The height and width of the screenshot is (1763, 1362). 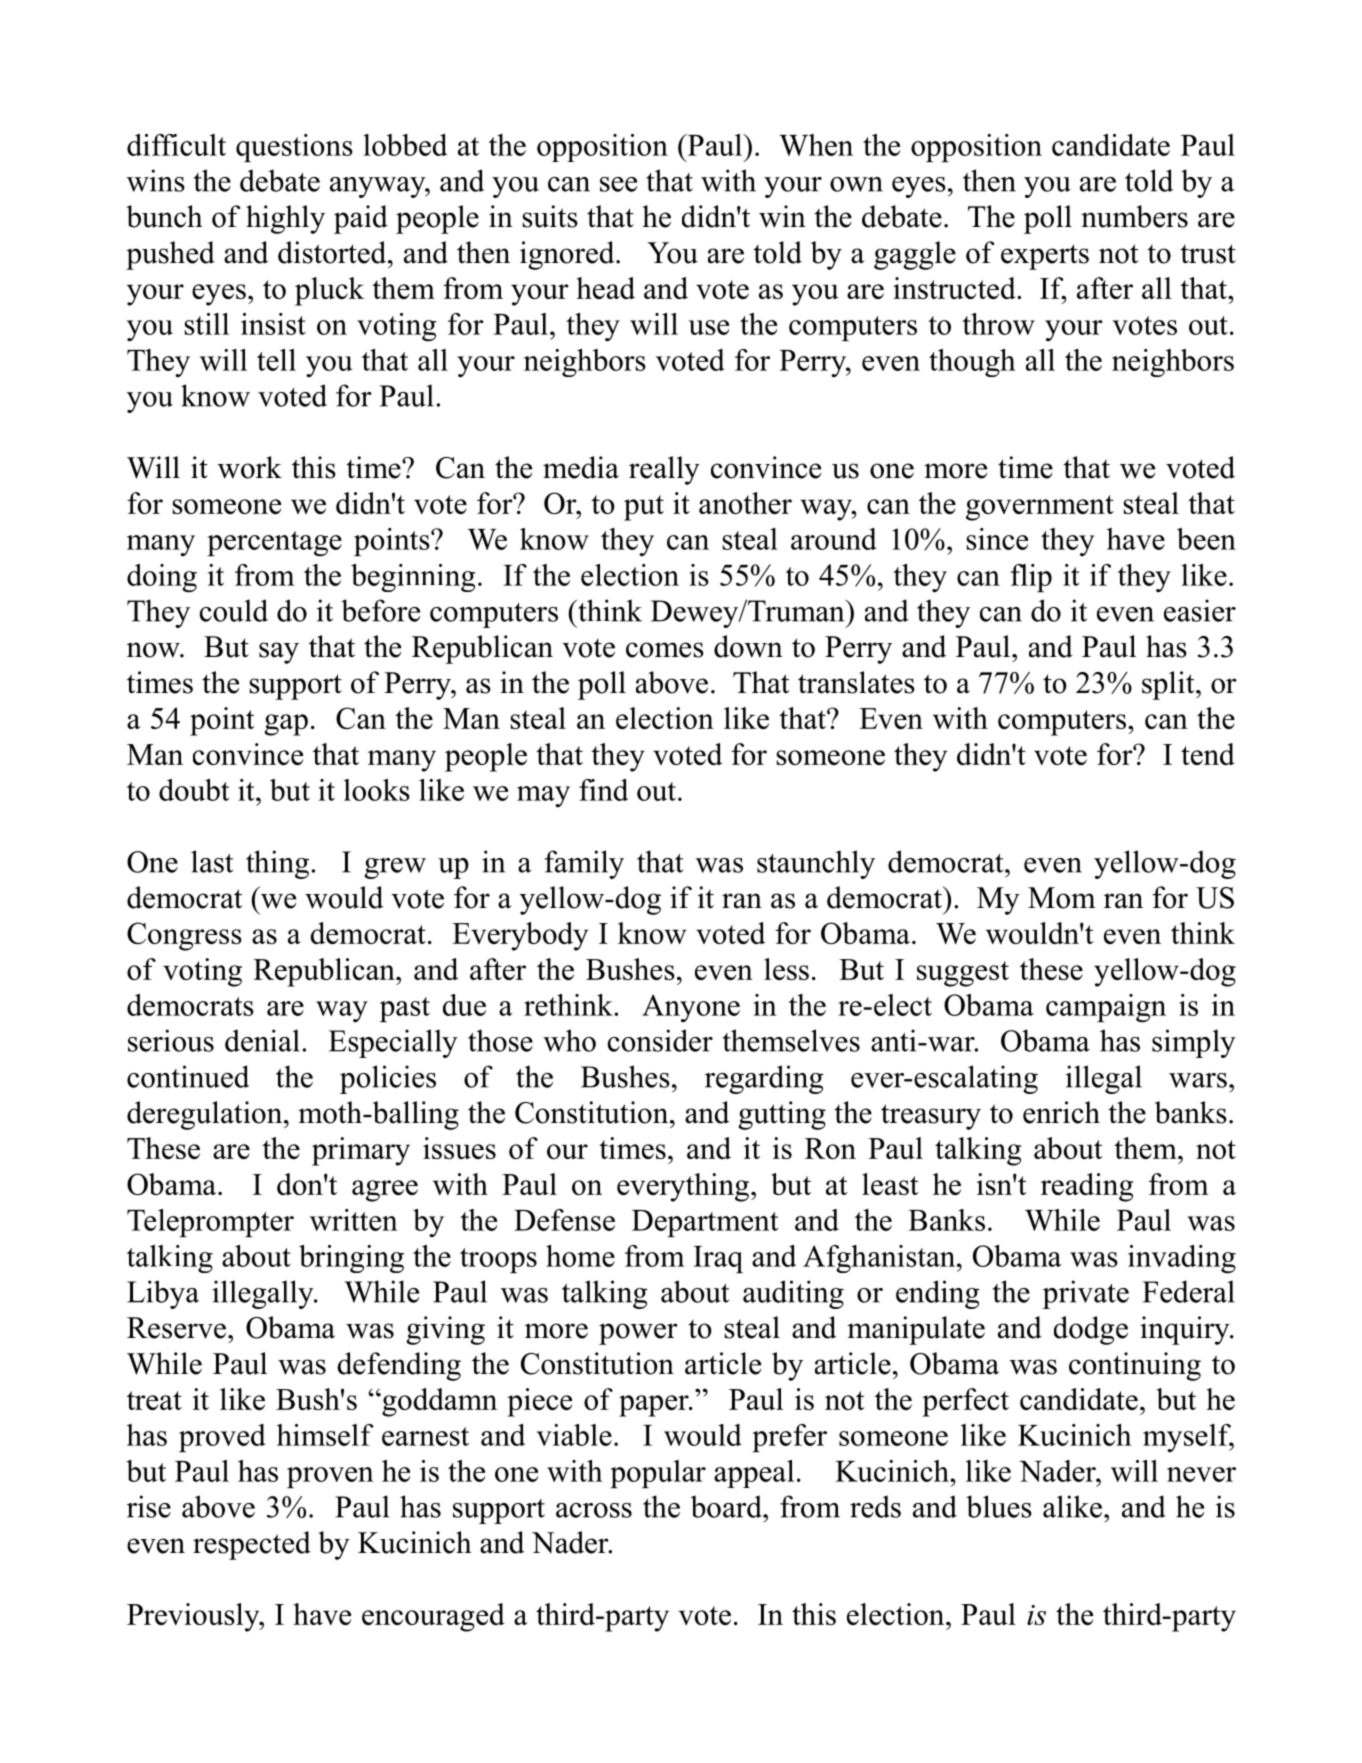 What do you see at coordinates (1062, 898) in the screenshot?
I see `Mom` at bounding box center [1062, 898].
